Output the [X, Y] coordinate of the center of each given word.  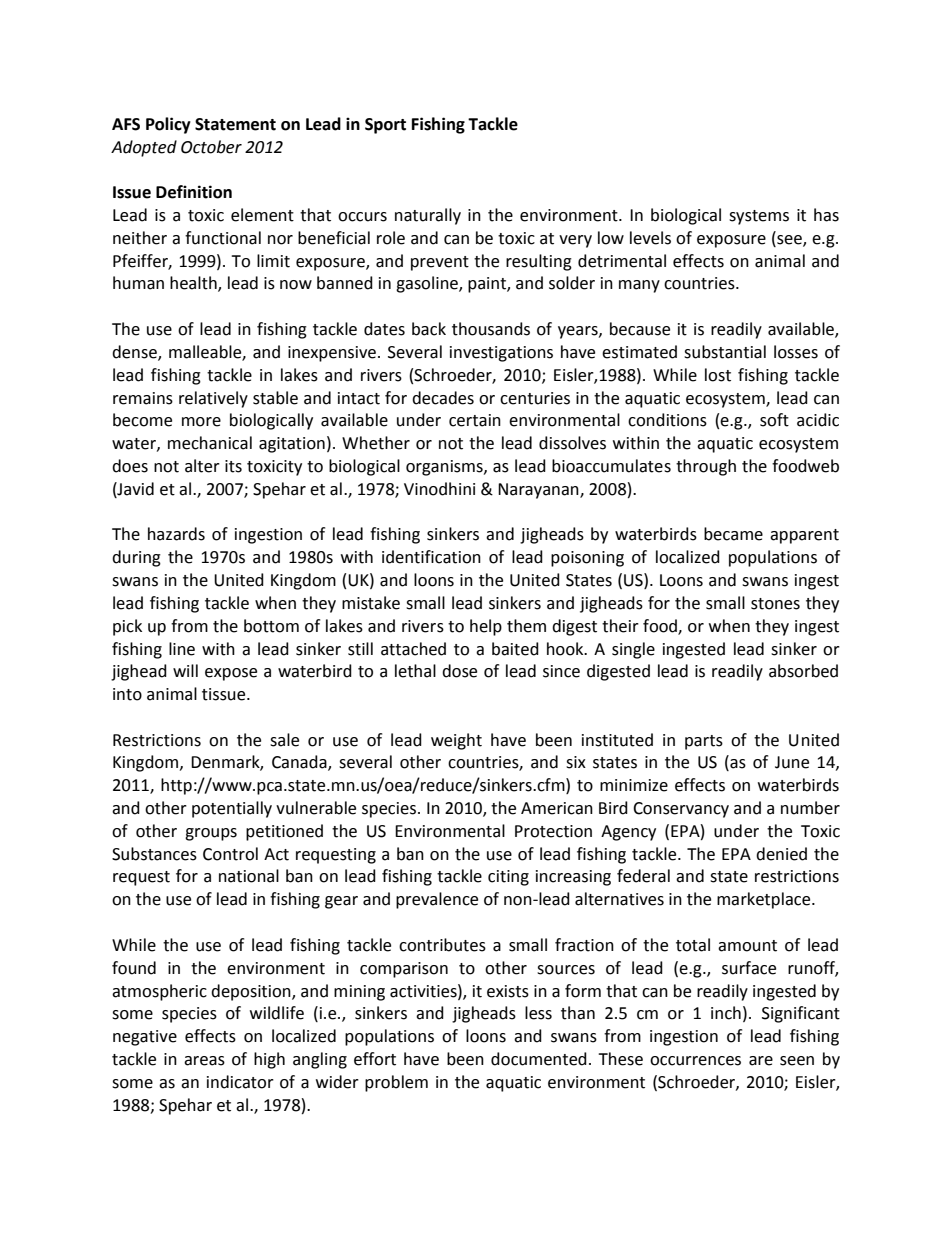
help [486, 627]
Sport [385, 126]
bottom [271, 626]
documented [539, 1059]
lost [718, 375]
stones [775, 604]
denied [781, 854]
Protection [553, 831]
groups [211, 834]
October [211, 147]
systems [759, 217]
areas [204, 1061]
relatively [213, 399]
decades [443, 398]
